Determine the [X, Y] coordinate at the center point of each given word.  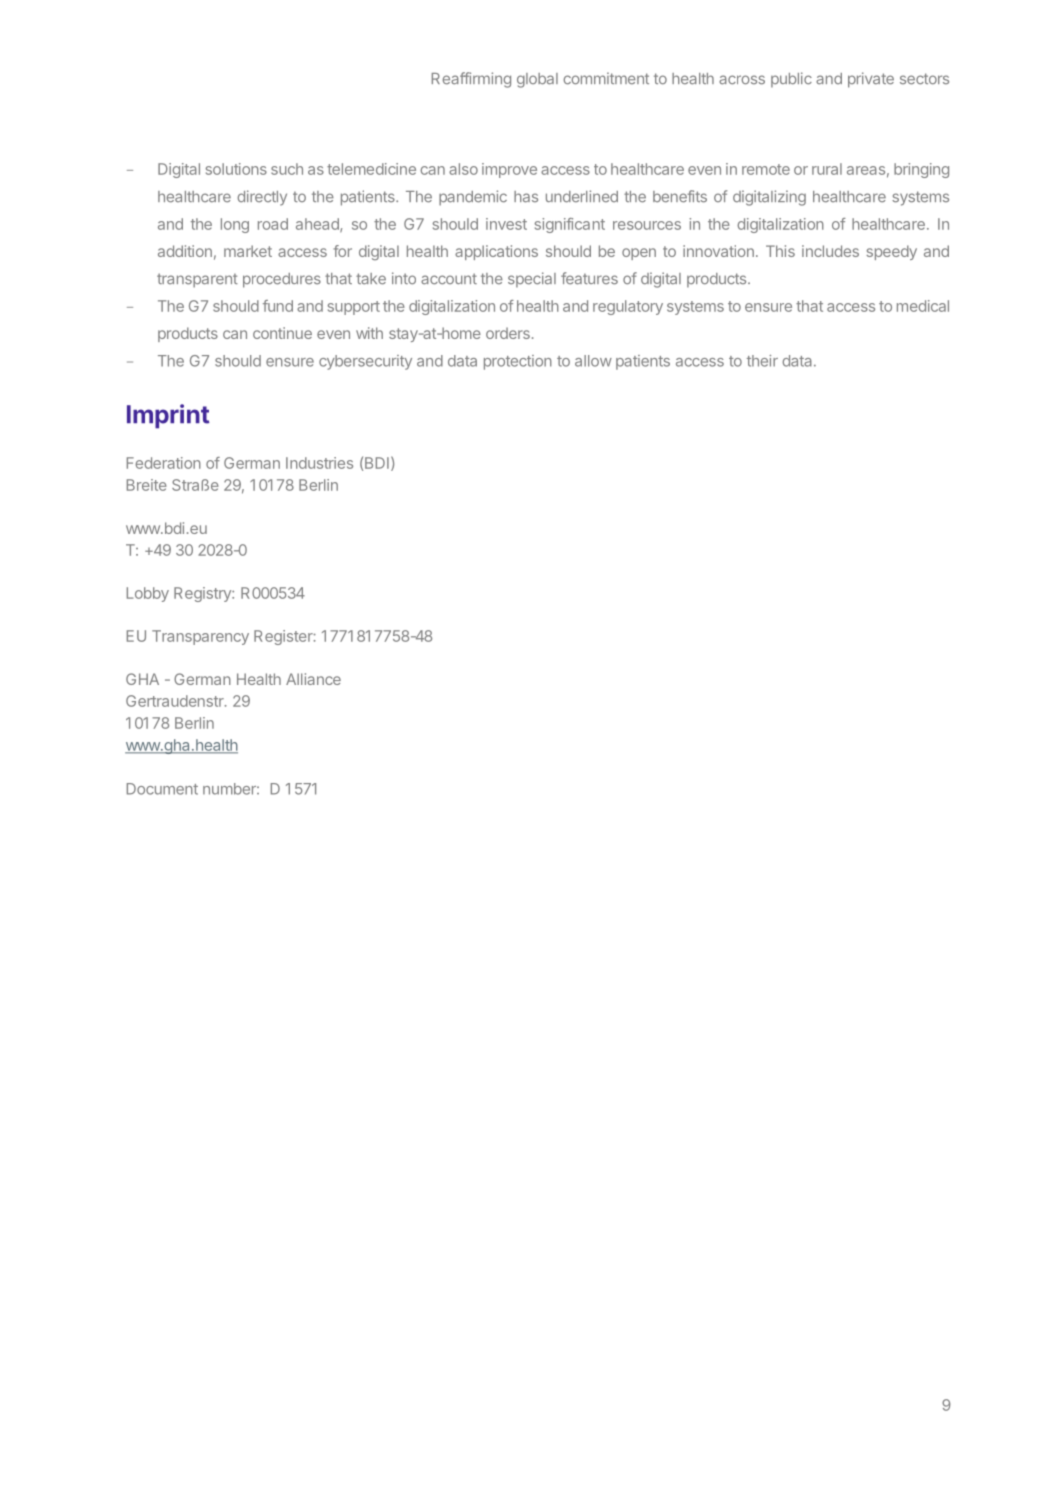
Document [162, 789]
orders [508, 333]
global [537, 80]
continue [282, 333]
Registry [203, 594]
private [871, 80]
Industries [319, 463]
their [762, 361]
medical [923, 306]
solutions [236, 169]
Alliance [313, 679]
